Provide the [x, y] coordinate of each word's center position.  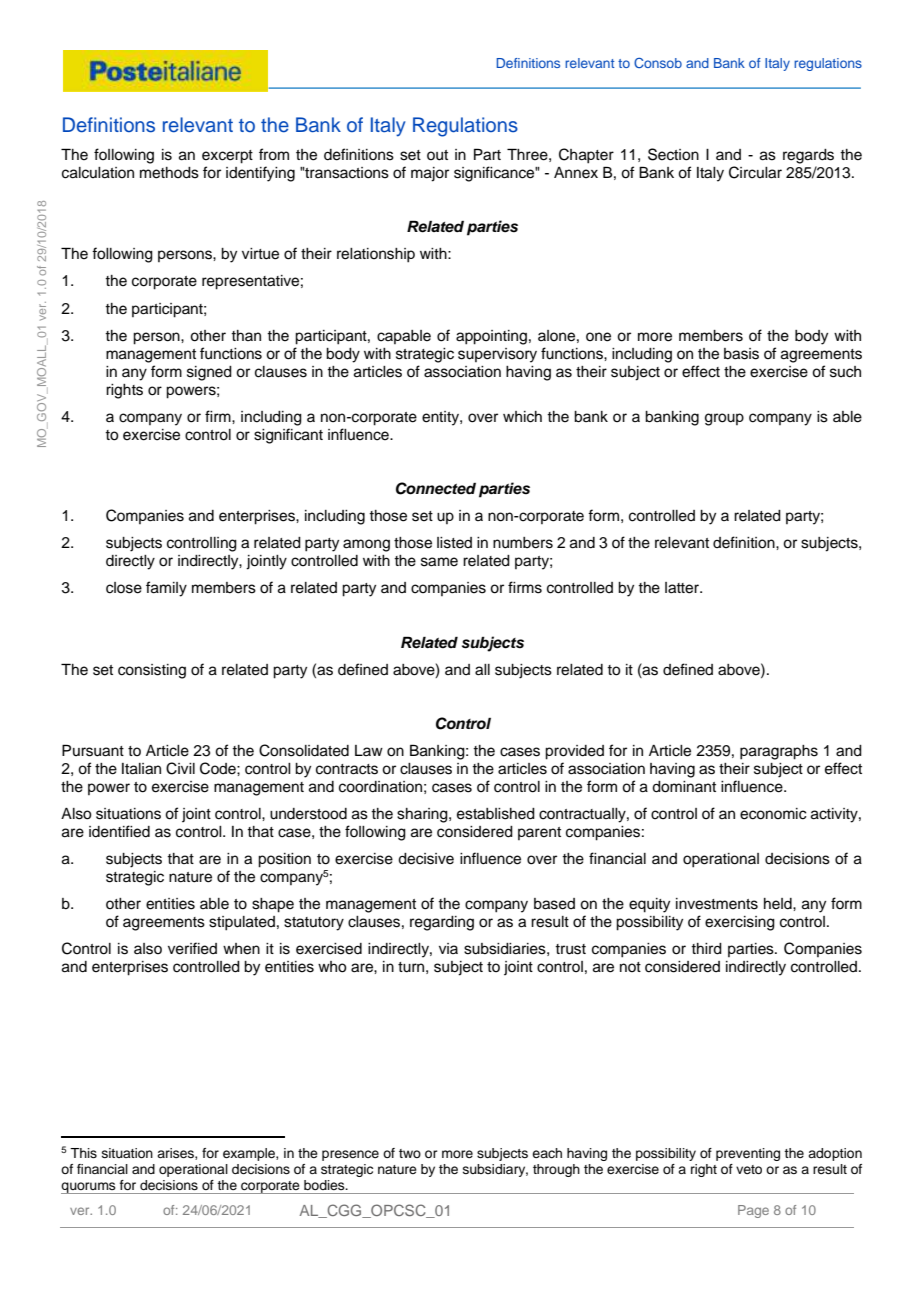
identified [119, 831]
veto [749, 1169]
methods [169, 173]
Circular [755, 172]
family [166, 589]
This [83, 1153]
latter [683, 588]
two [410, 1153]
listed [454, 543]
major [430, 174]
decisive [426, 859]
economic [773, 814]
